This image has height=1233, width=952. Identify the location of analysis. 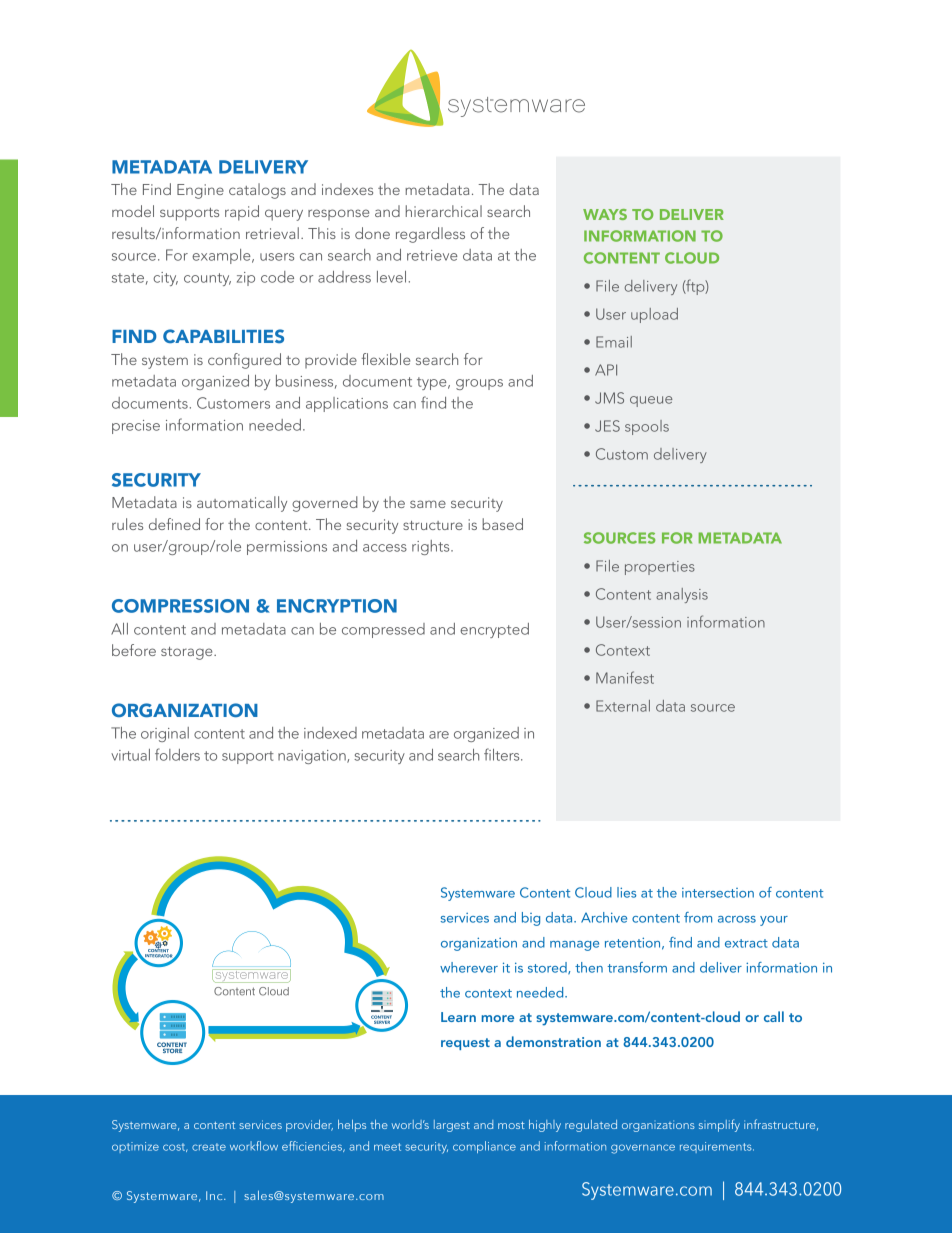
(682, 595).
